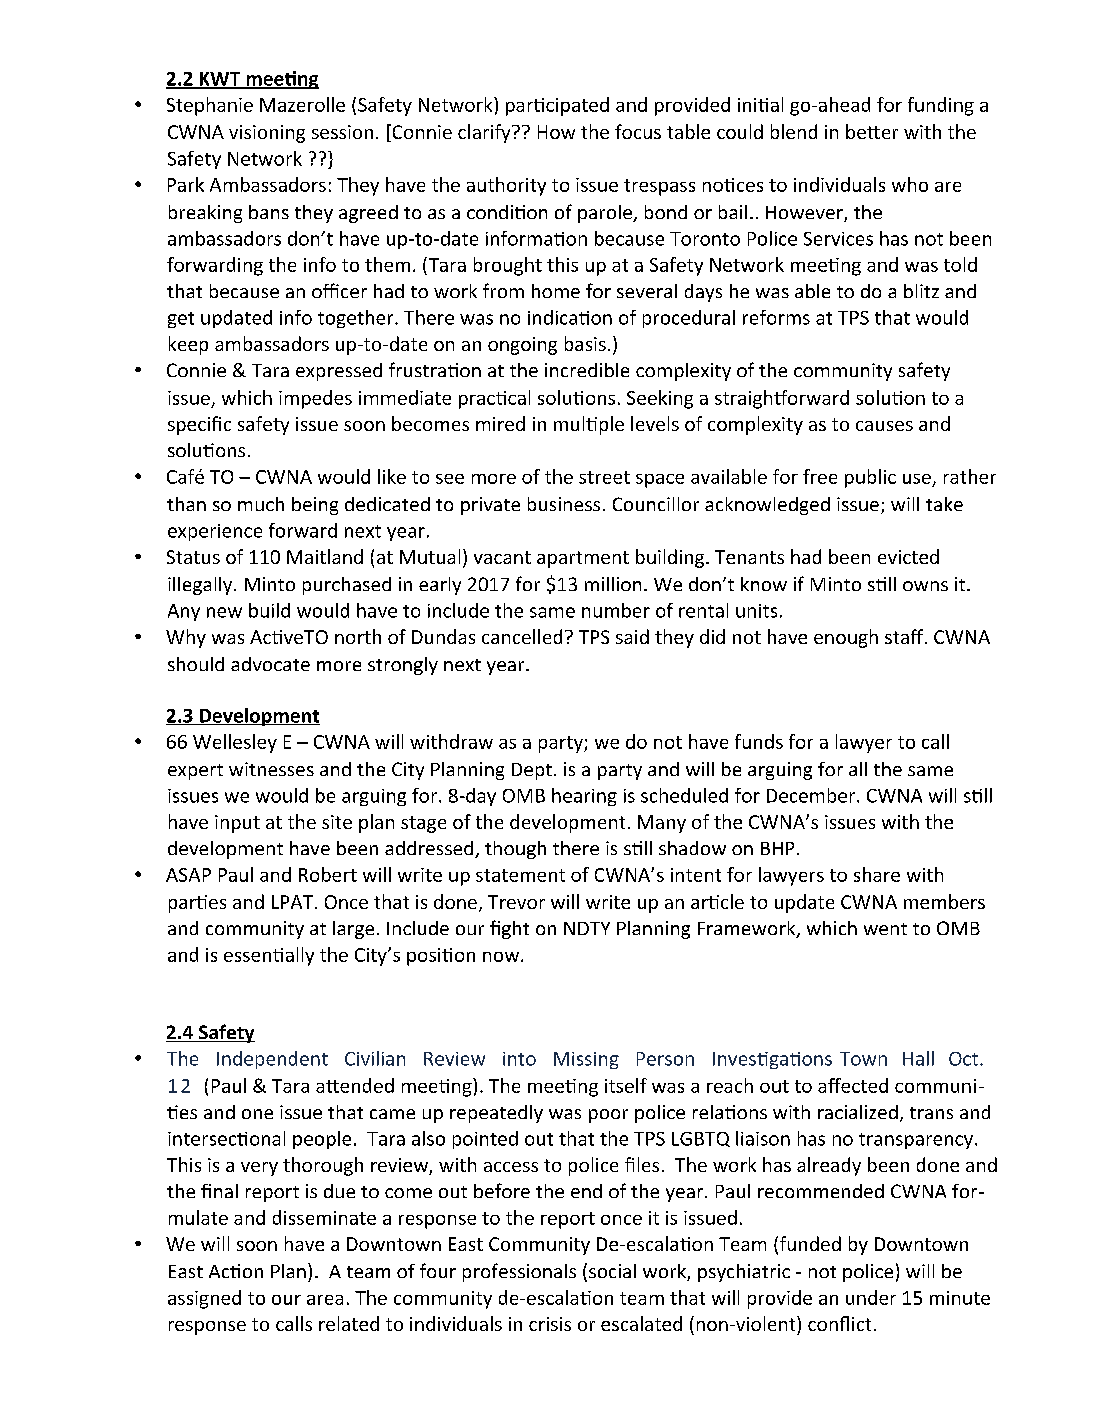 Image resolution: width=1101 pixels, height=1425 pixels. What do you see at coordinates (638, 131) in the image?
I see `focus` at bounding box center [638, 131].
